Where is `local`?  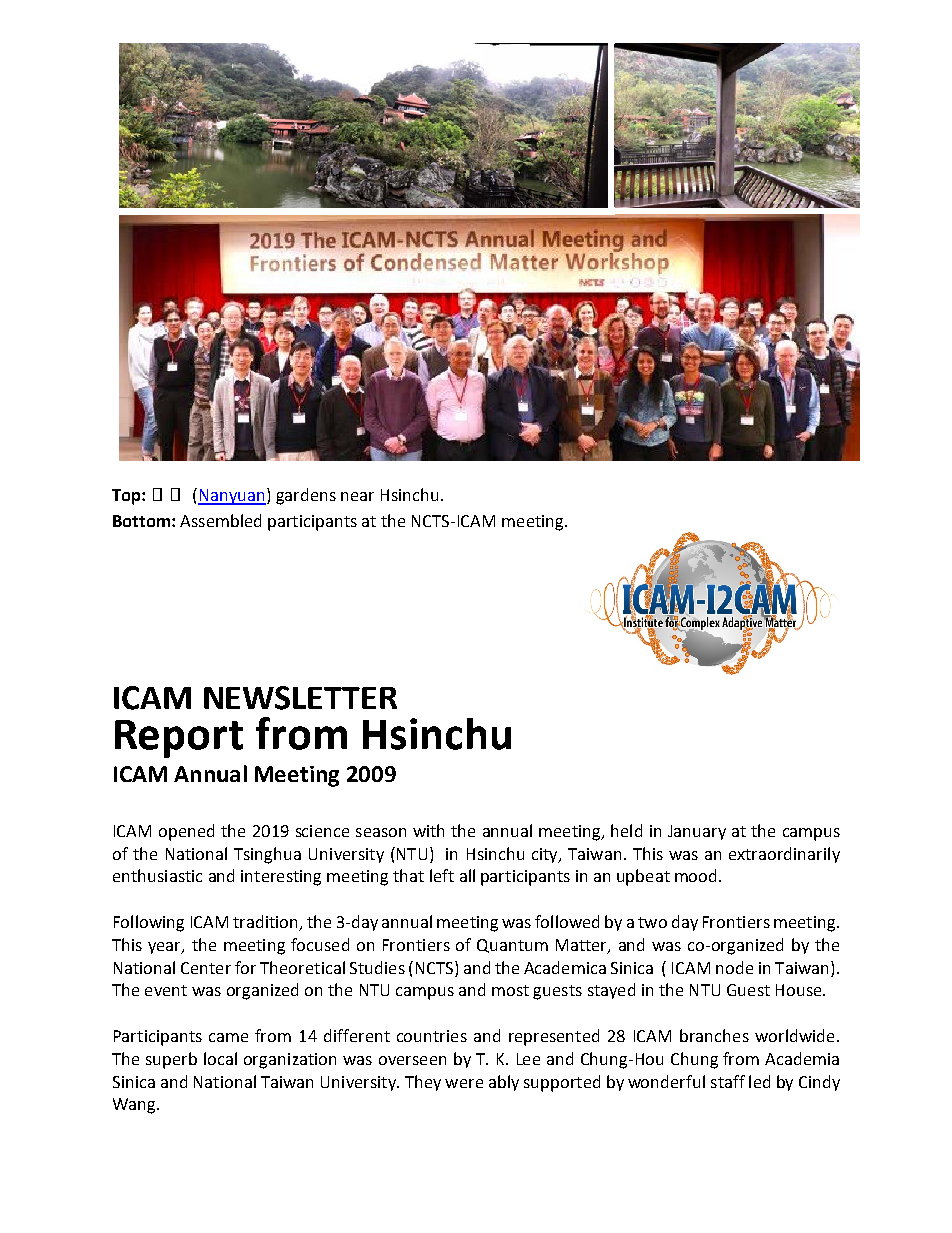
local is located at coordinates (220, 1058).
